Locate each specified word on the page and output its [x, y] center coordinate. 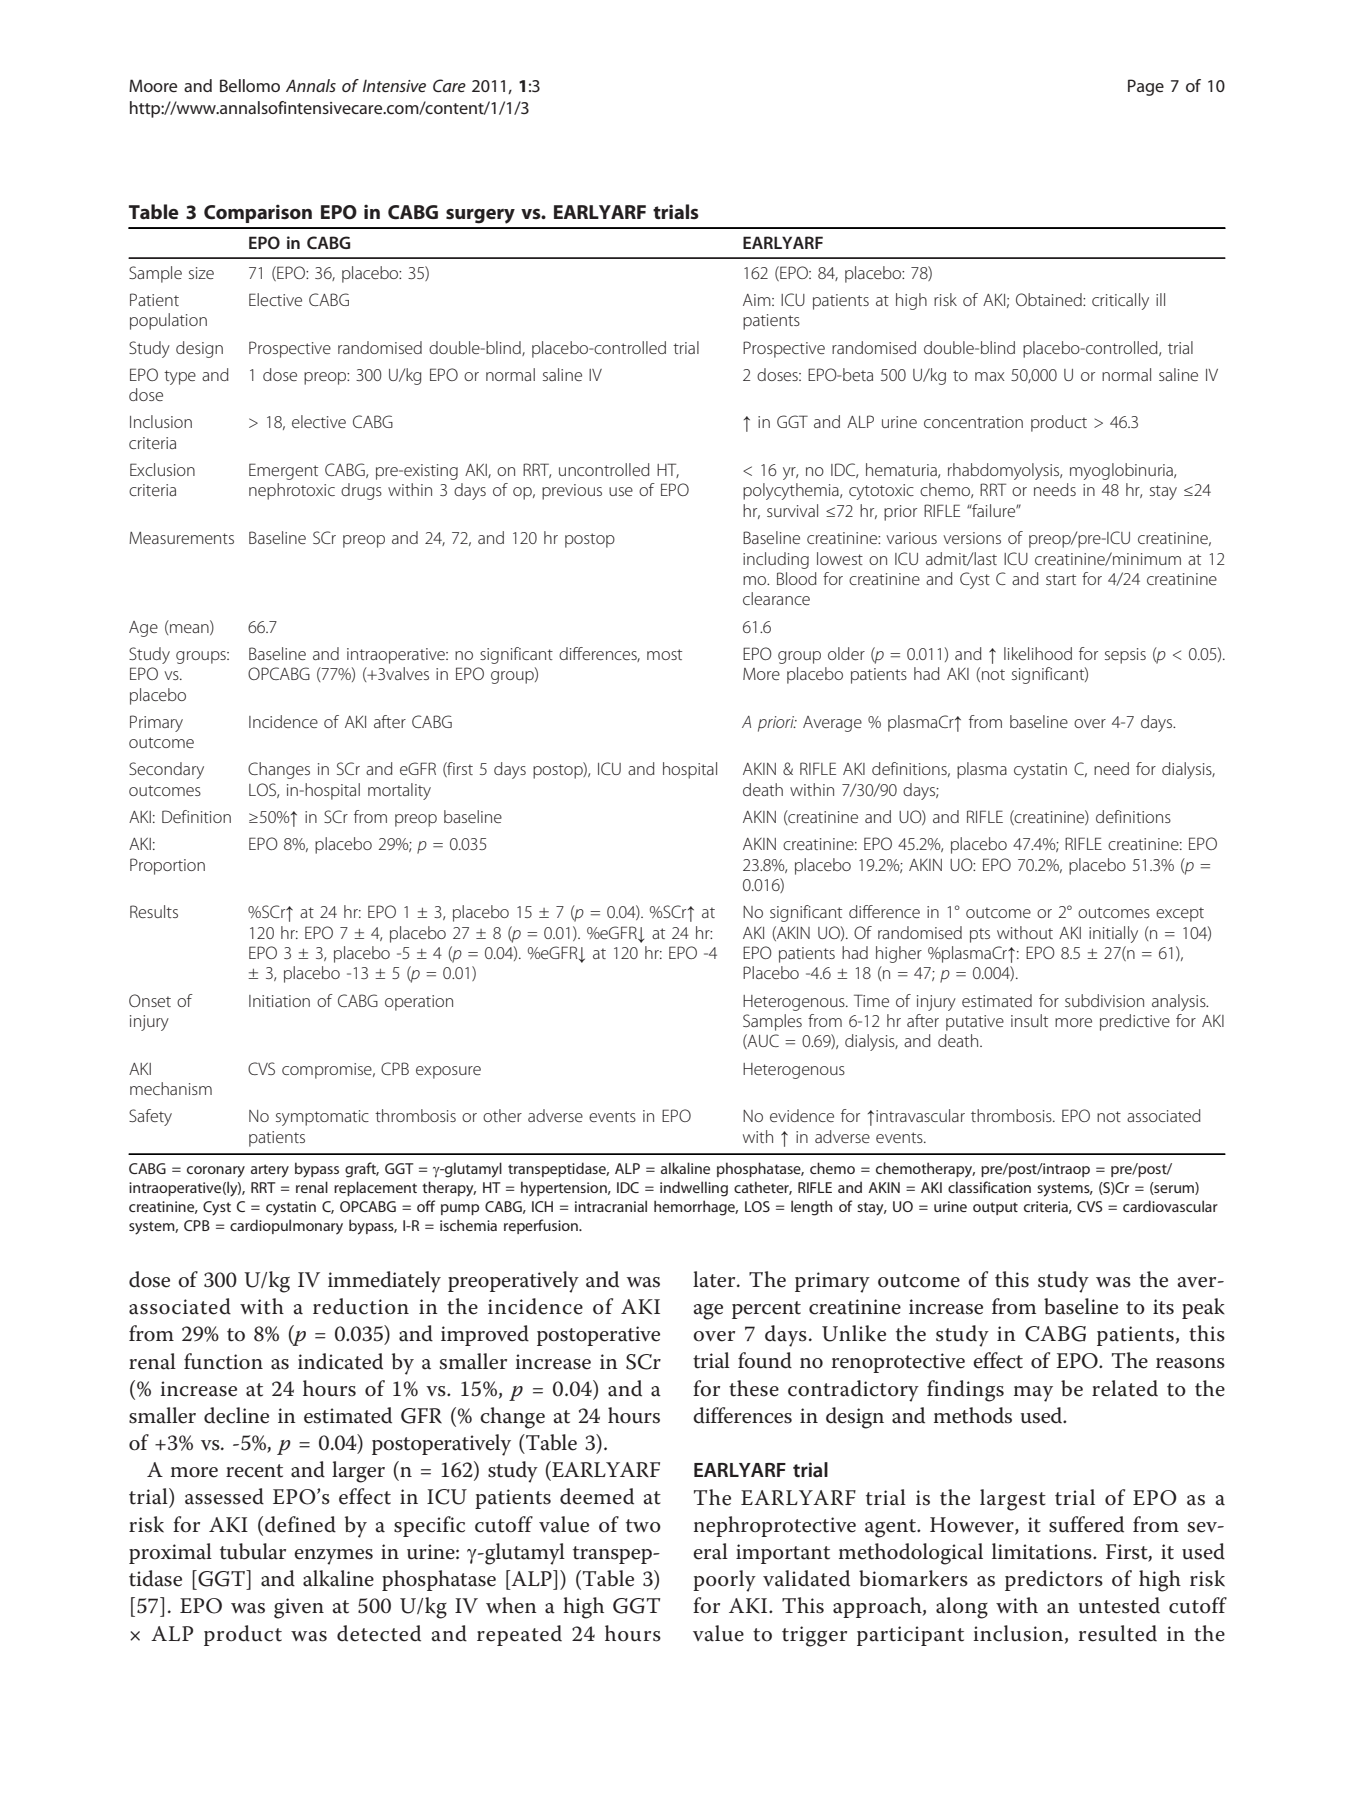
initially [1113, 934]
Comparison [258, 213]
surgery [480, 216]
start [1061, 579]
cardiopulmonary [286, 1227]
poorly [724, 1581]
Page [1146, 87]
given [299, 1608]
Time [871, 1000]
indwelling [694, 1189]
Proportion [167, 866]
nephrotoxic [292, 491]
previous [572, 492]
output [995, 1208]
